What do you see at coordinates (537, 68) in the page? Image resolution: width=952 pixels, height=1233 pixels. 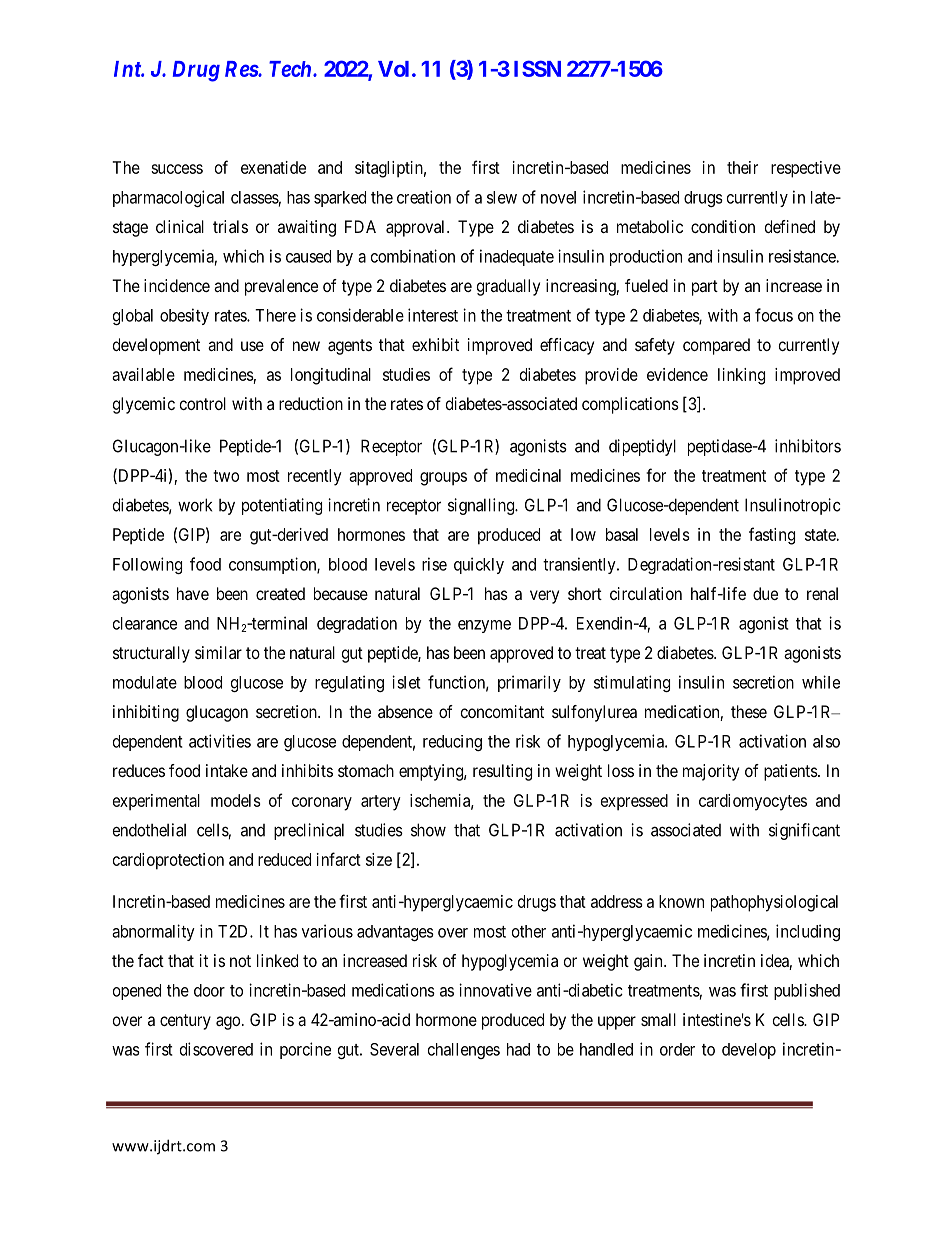 I see `ISSN` at bounding box center [537, 68].
